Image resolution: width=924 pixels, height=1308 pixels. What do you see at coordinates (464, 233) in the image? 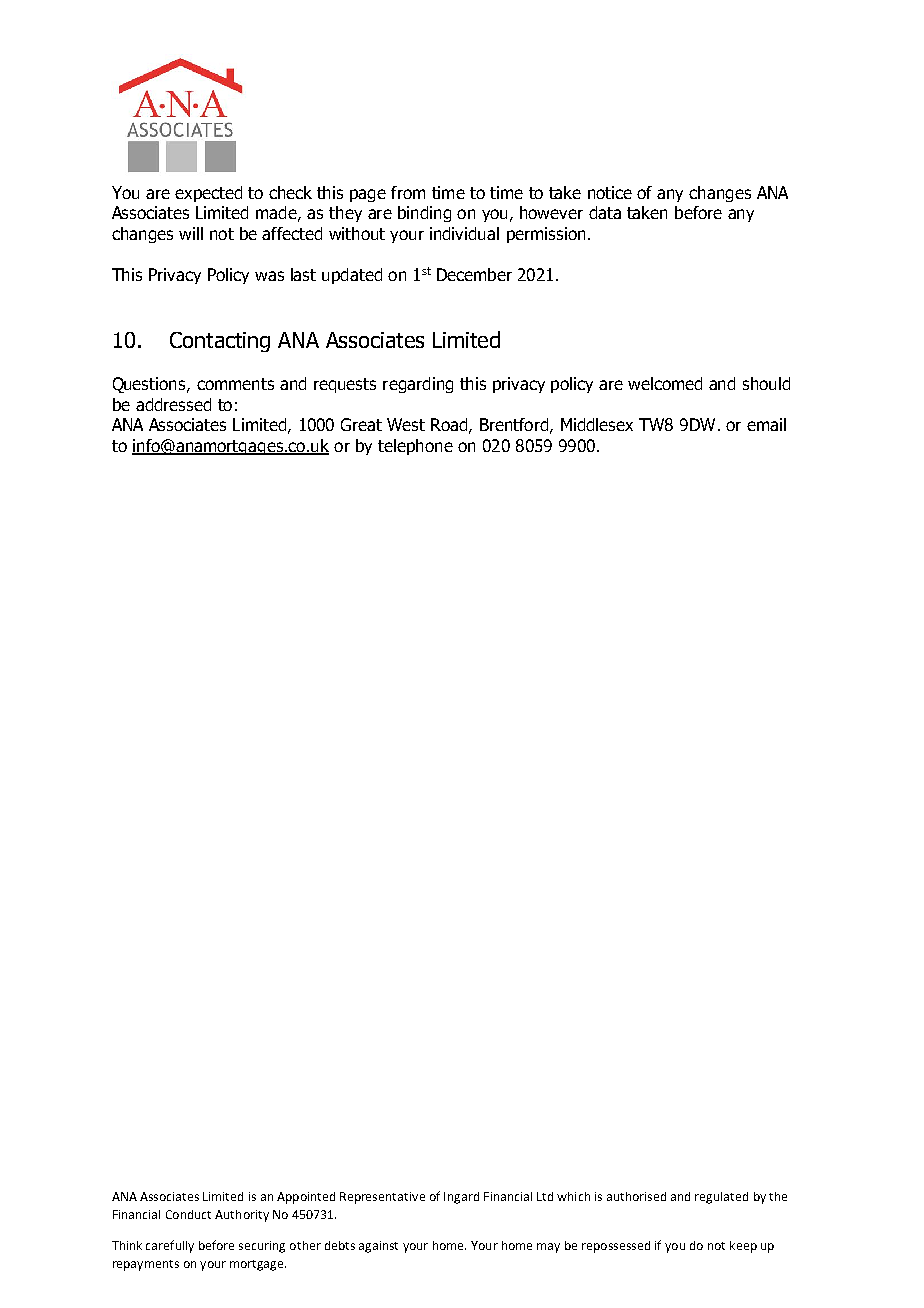
I see `individual` at bounding box center [464, 233].
